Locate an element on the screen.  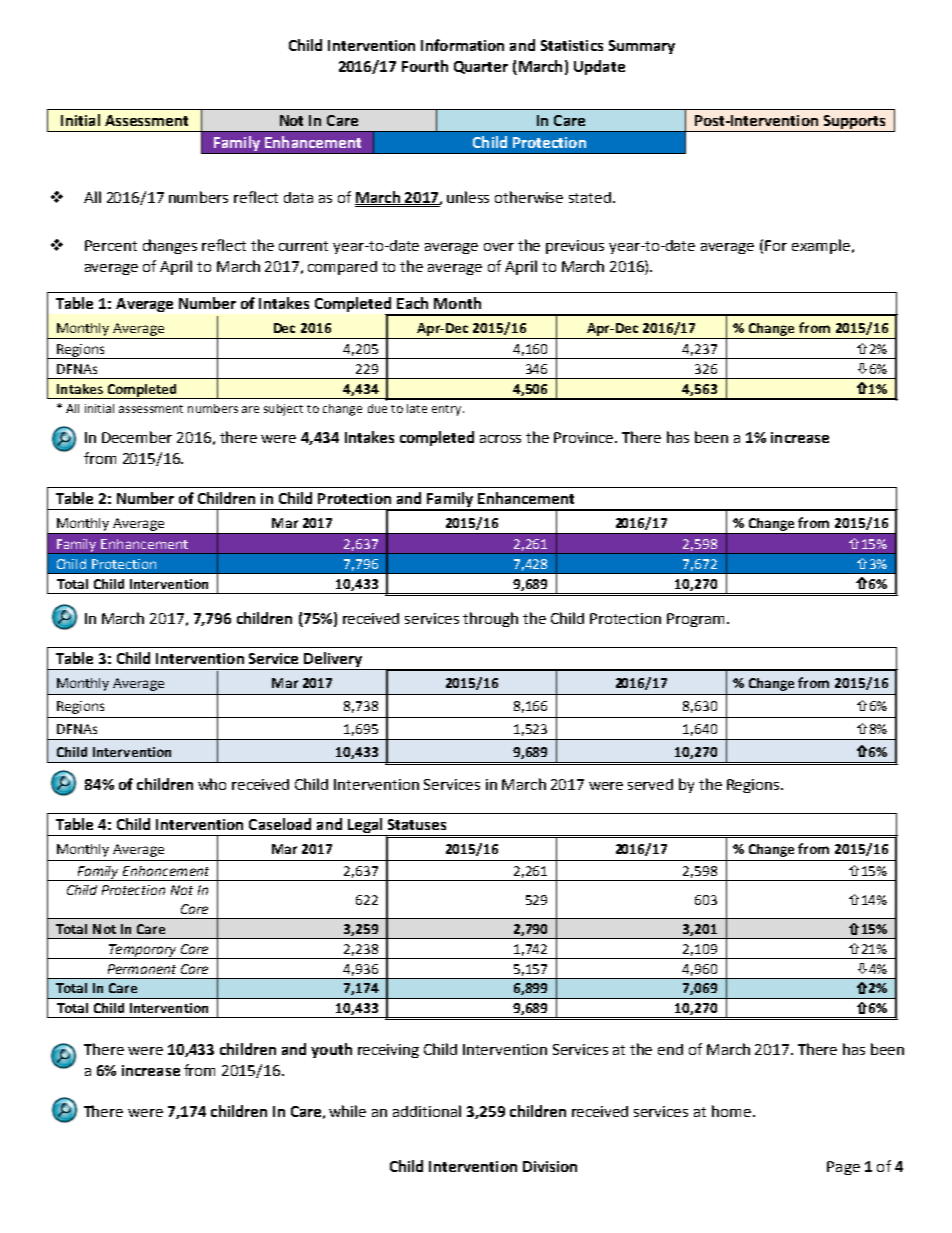
subject is located at coordinates (283, 410).
